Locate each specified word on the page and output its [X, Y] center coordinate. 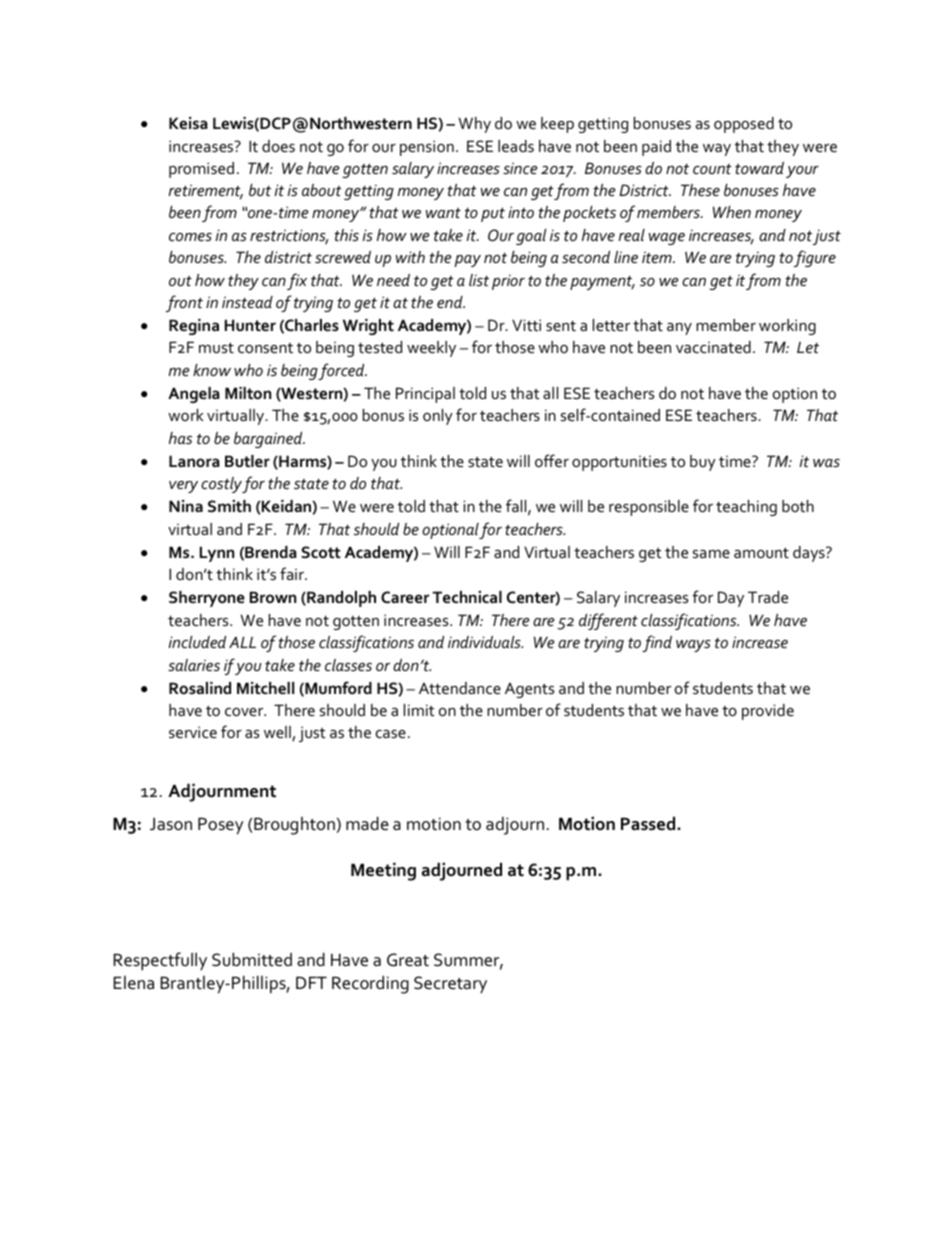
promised [201, 170]
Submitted [252, 959]
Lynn [217, 554]
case [391, 734]
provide [768, 712]
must [216, 348]
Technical [467, 597]
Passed [649, 823]
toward [759, 168]
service [193, 732]
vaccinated [713, 347]
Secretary [450, 984]
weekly [431, 349]
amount [761, 553]
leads [516, 146]
